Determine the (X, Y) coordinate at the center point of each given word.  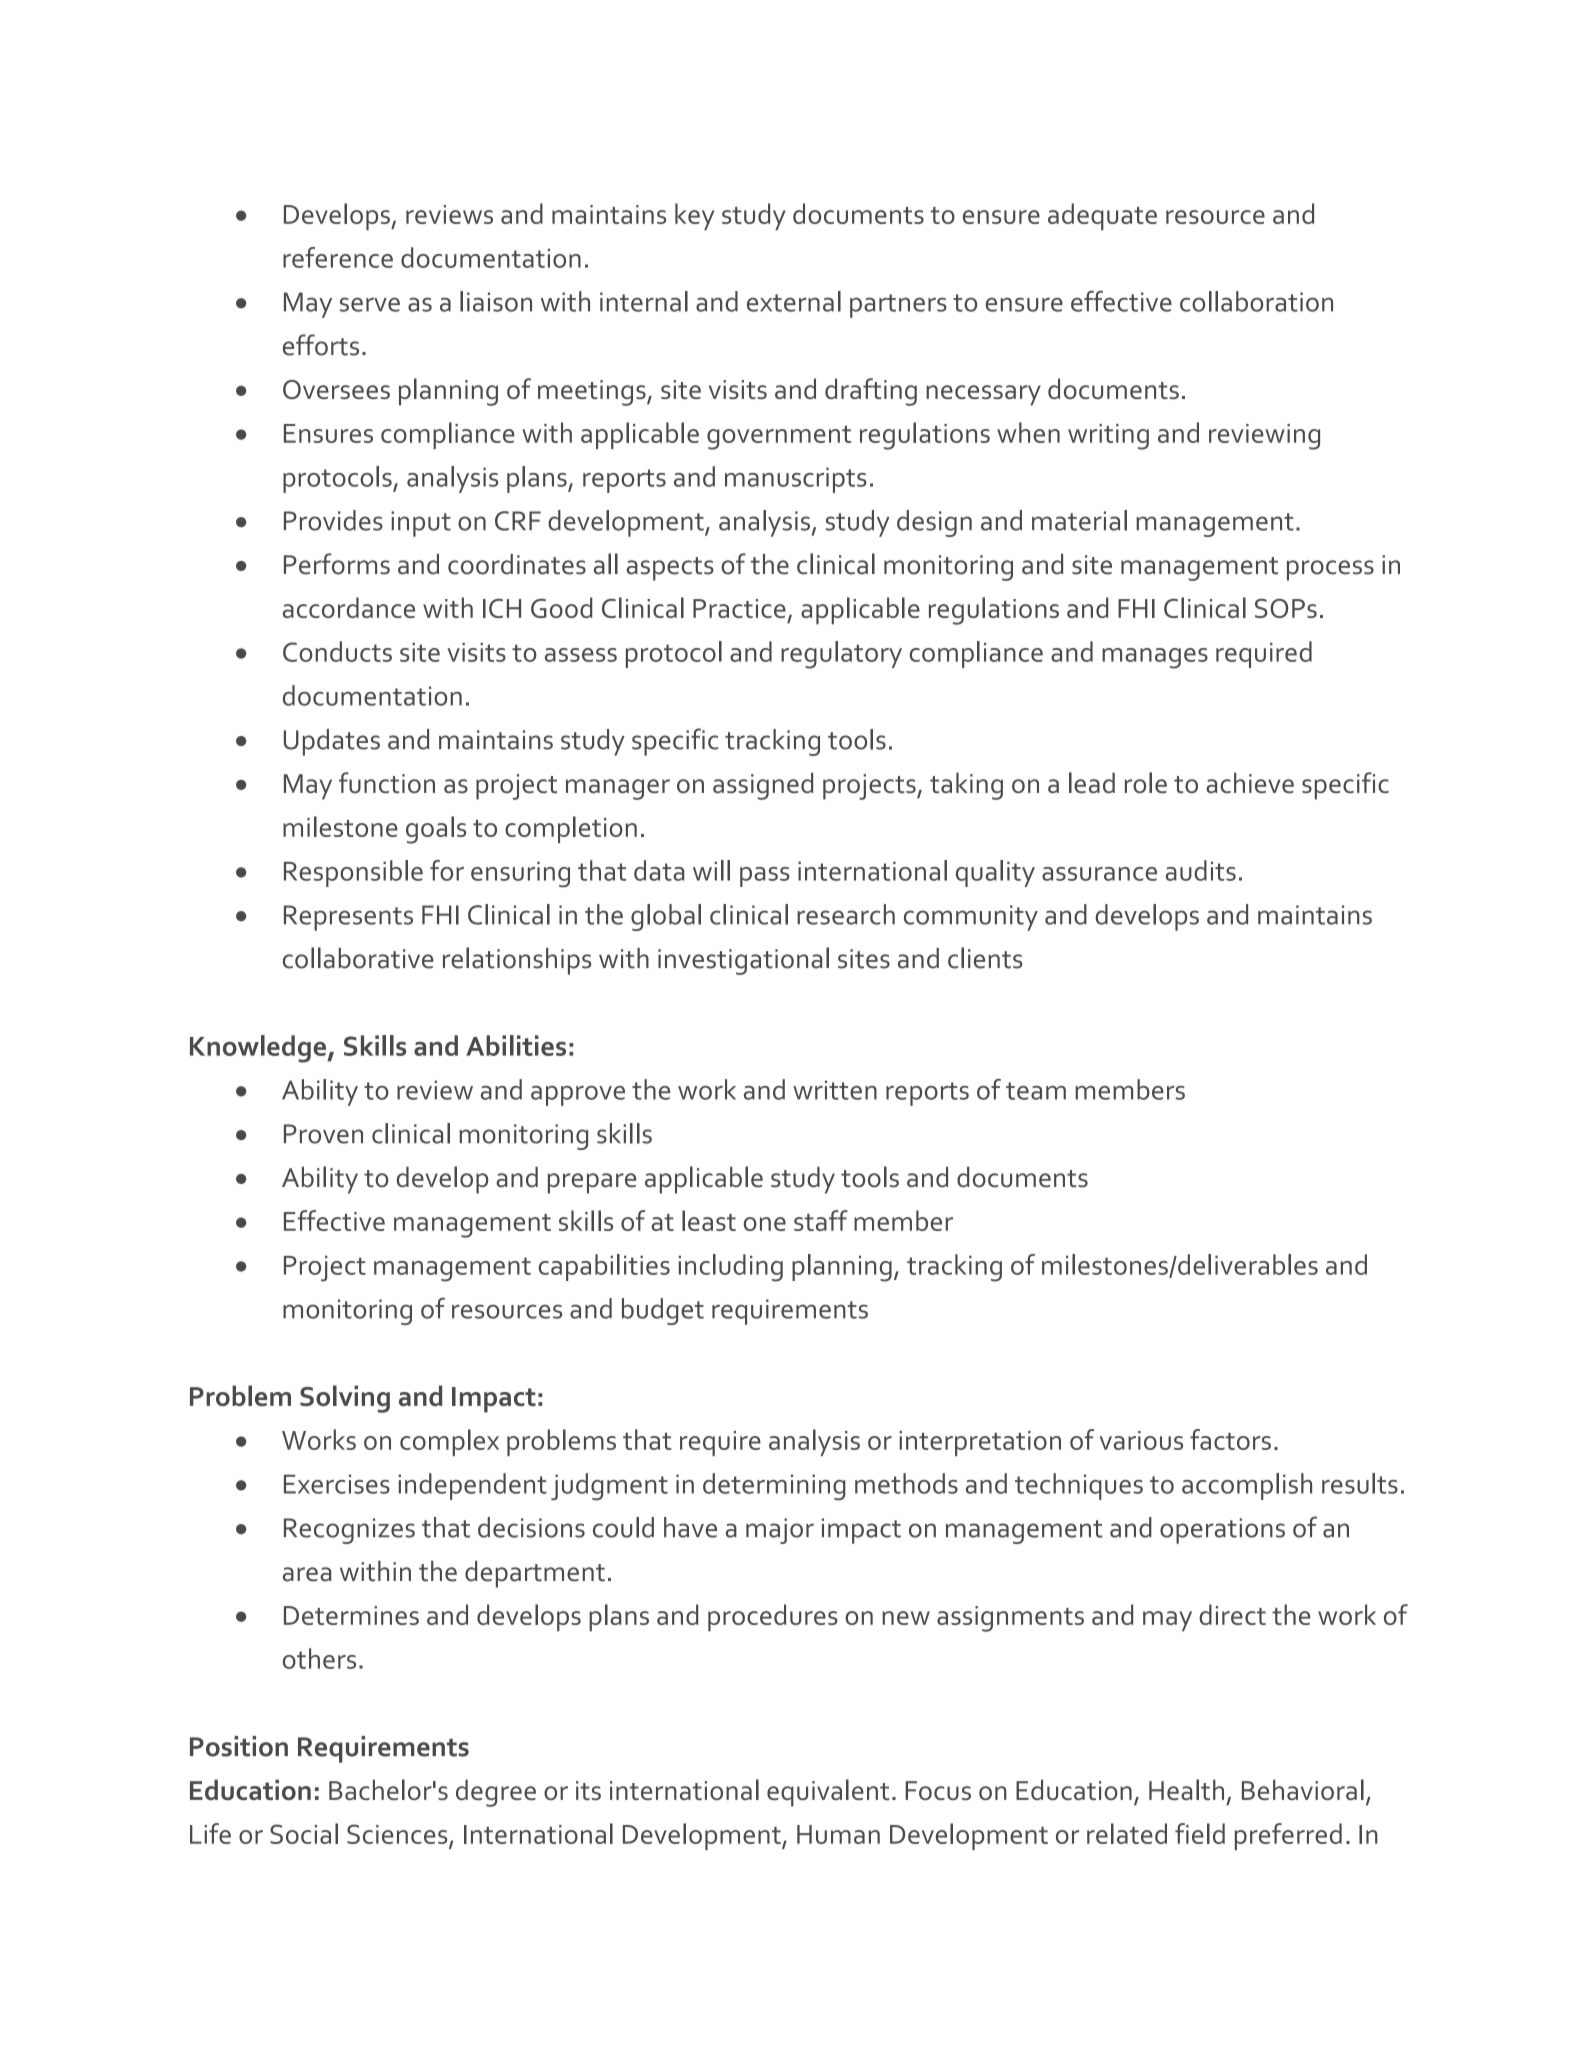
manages (1155, 658)
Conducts (337, 651)
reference (338, 257)
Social (304, 1833)
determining (774, 1487)
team (1036, 1091)
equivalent (828, 1793)
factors (1230, 1439)
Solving (345, 1399)
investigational (743, 961)
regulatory (841, 655)
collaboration (1256, 301)
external (794, 301)
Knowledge (259, 1049)
